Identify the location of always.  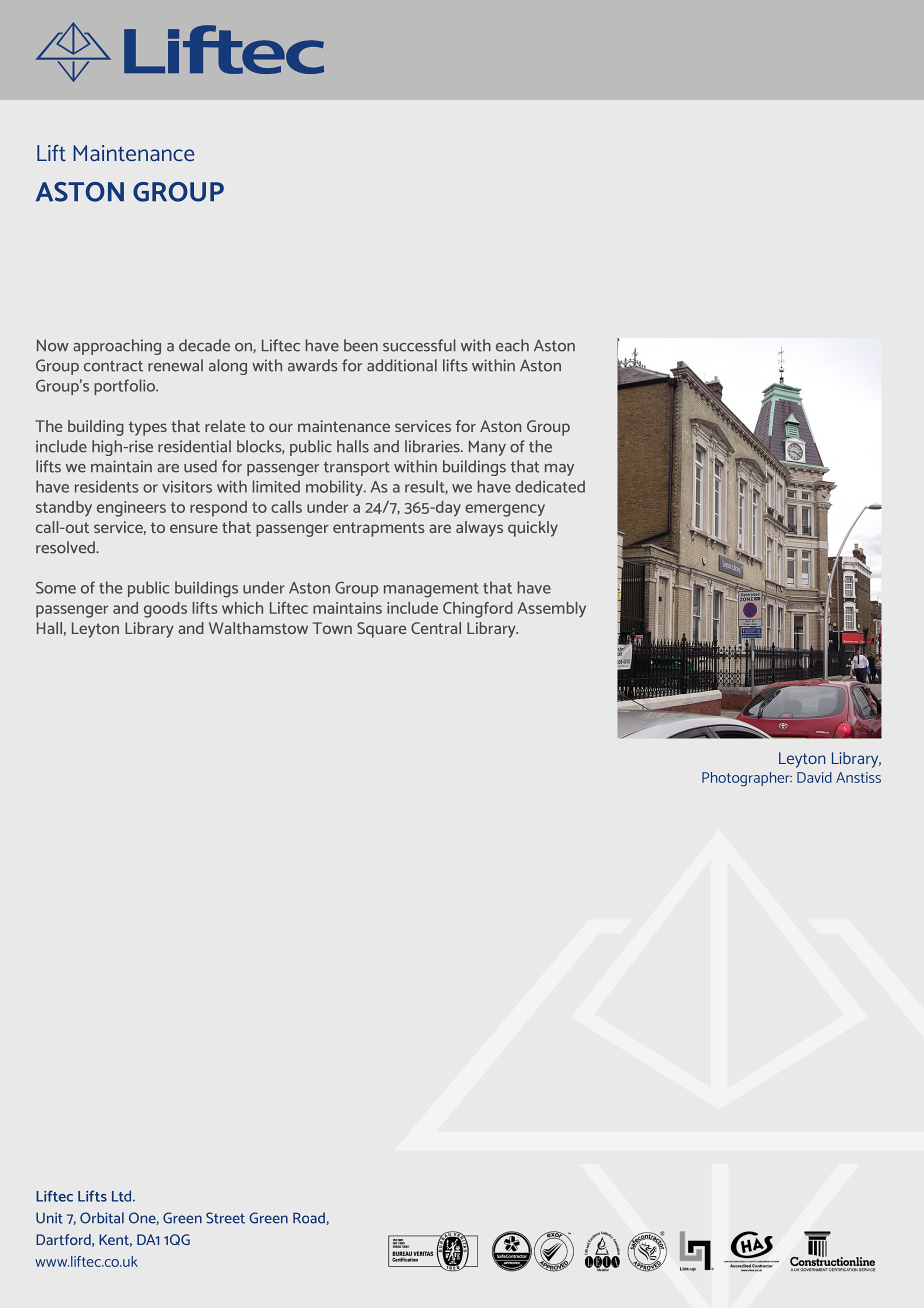
(479, 529).
